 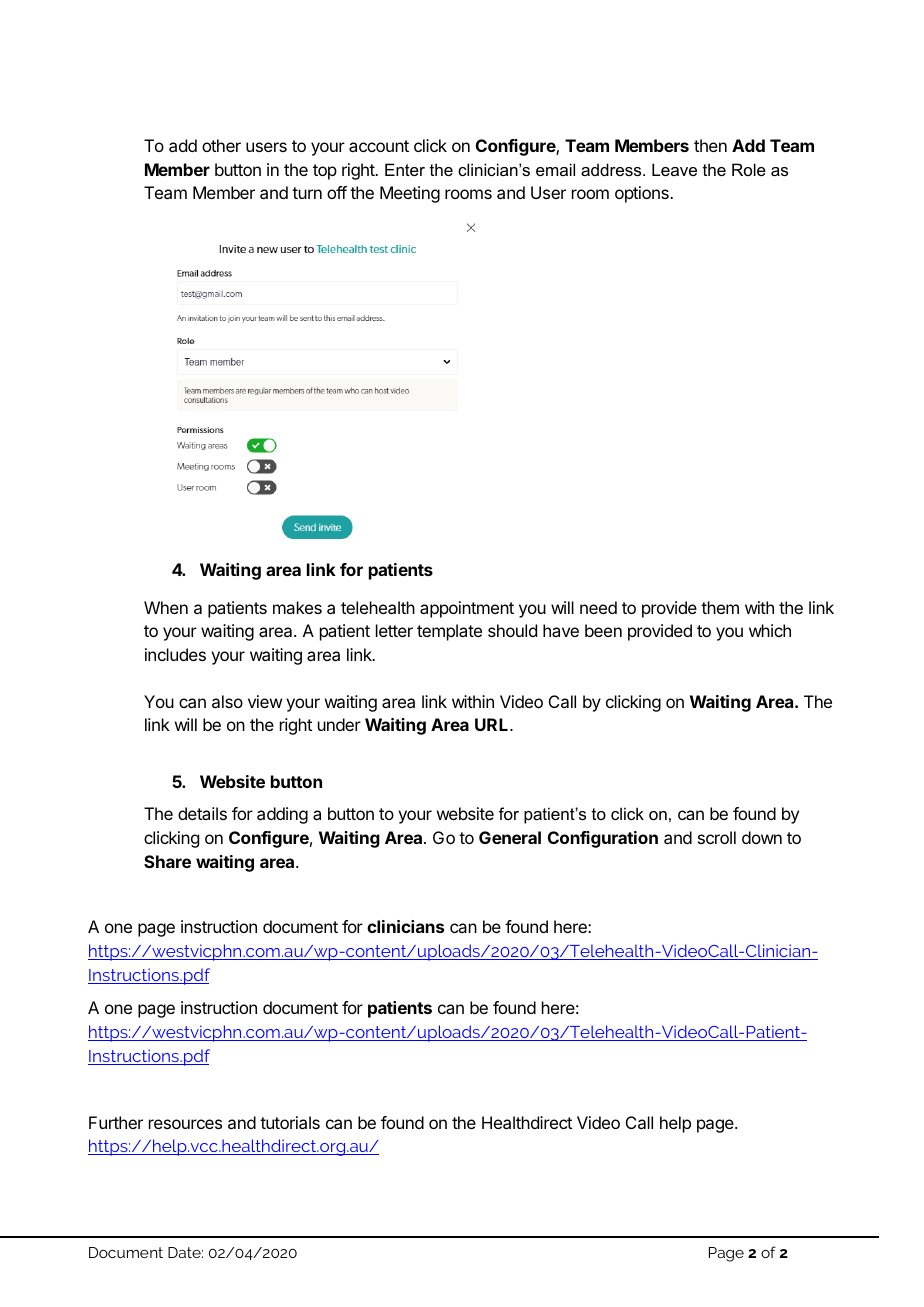 What do you see at coordinates (762, 837) in the screenshot?
I see `down` at bounding box center [762, 837].
